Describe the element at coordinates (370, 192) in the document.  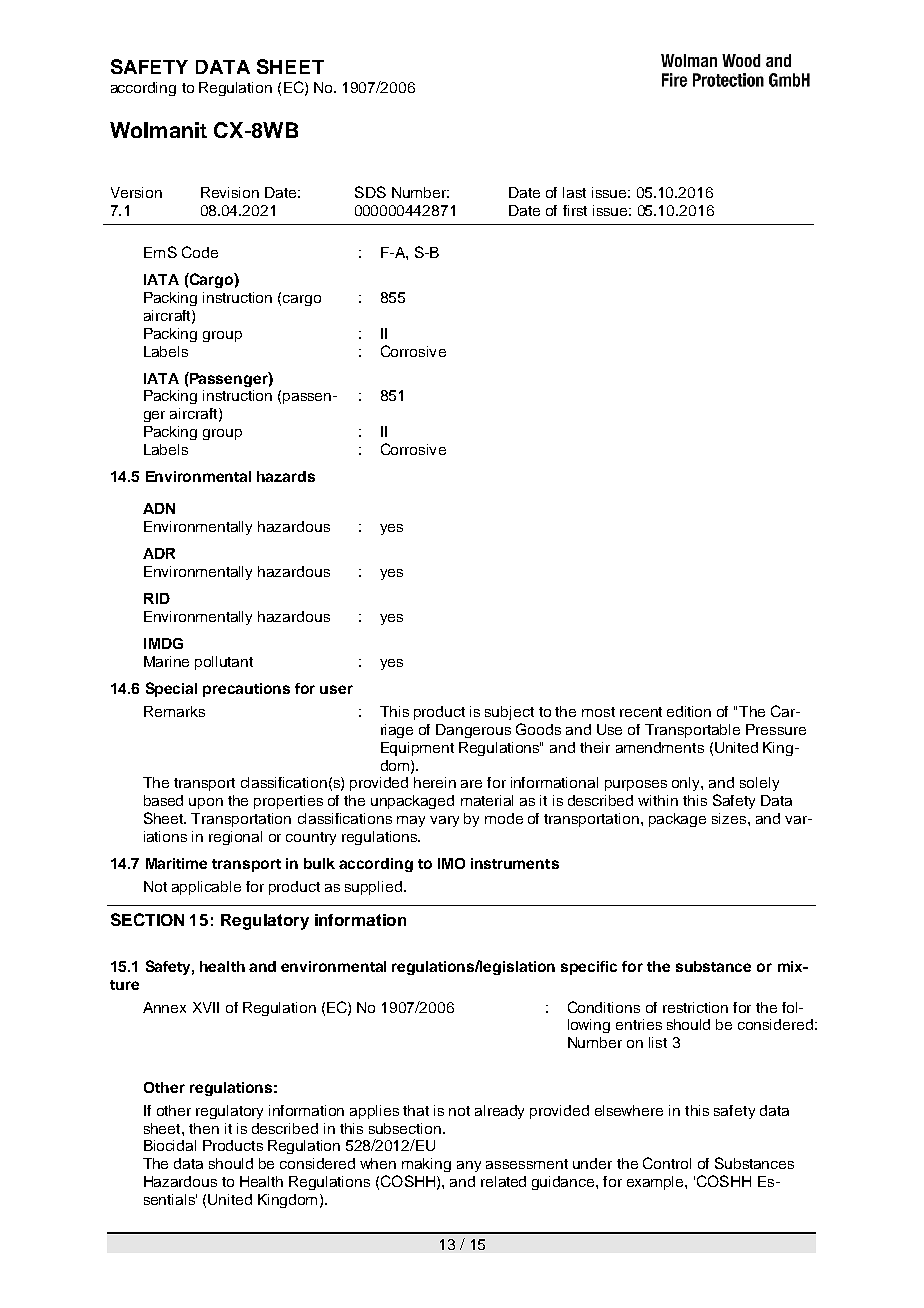
I see `SDS` at that location.
